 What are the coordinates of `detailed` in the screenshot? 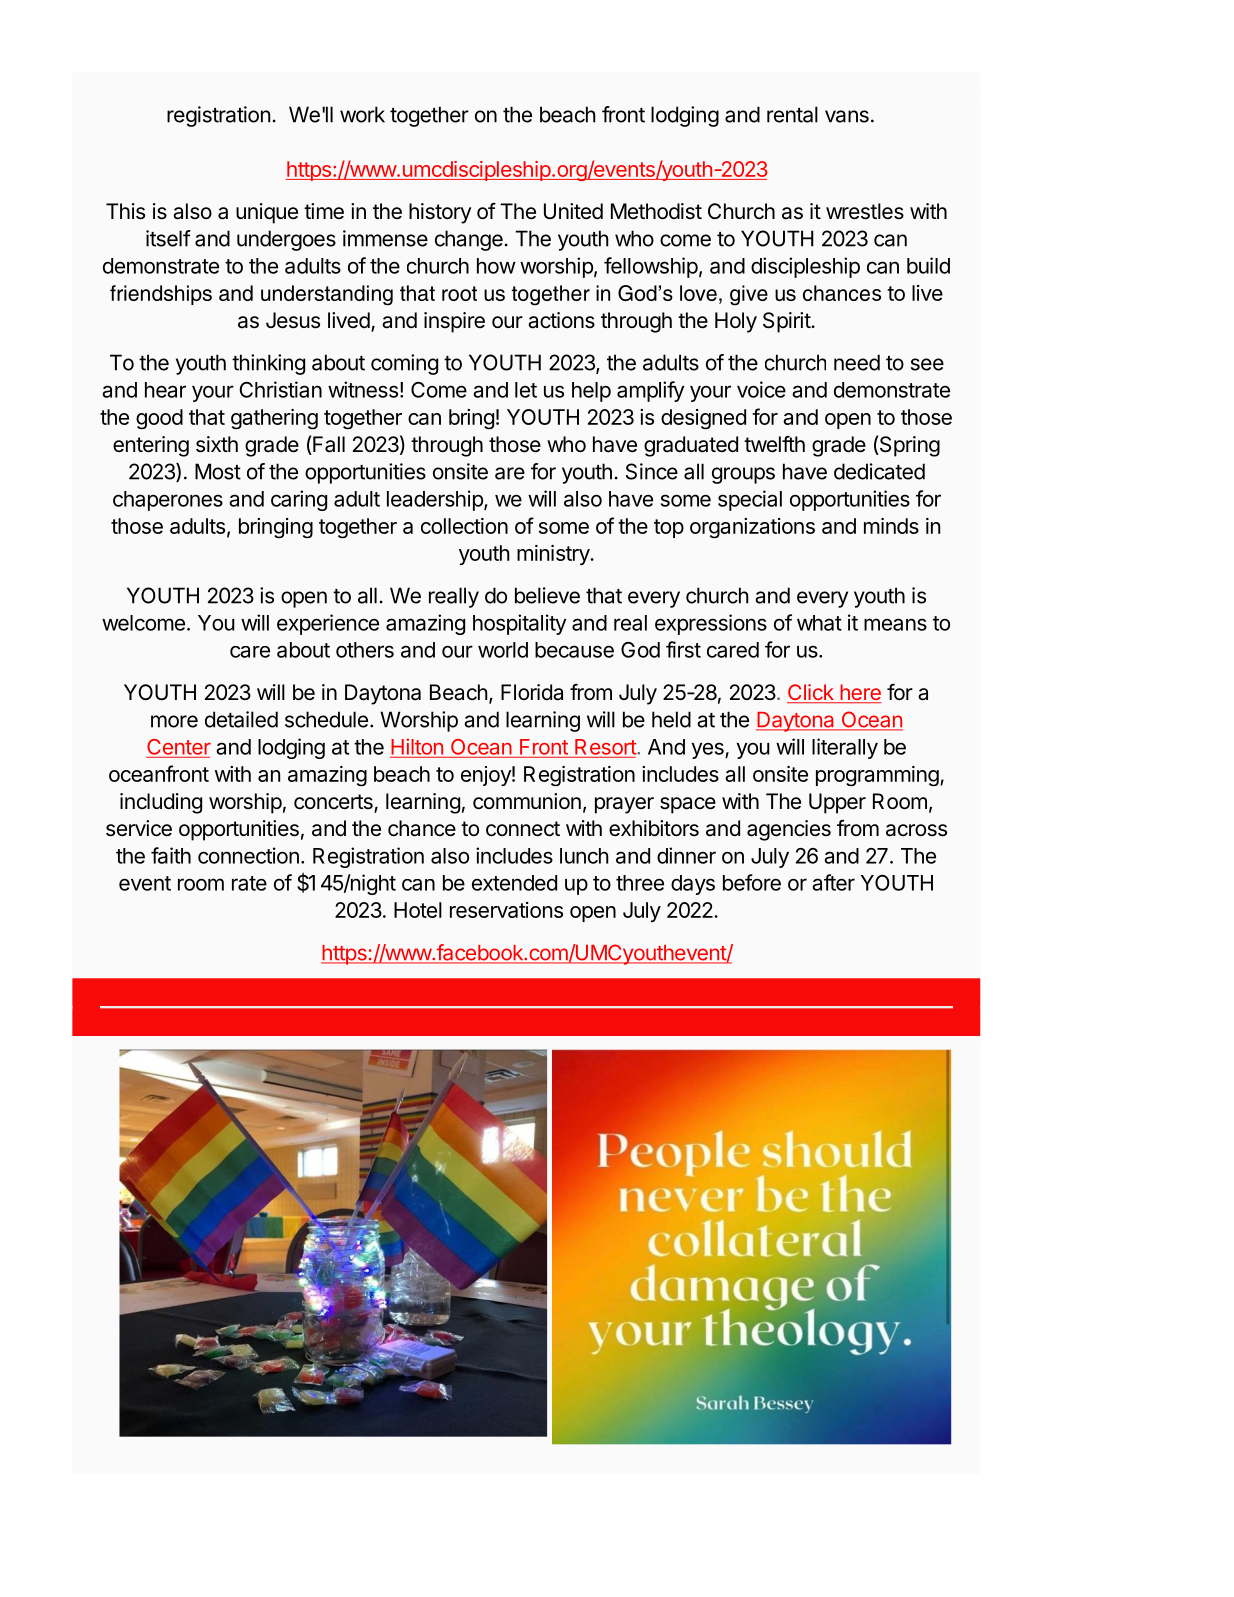 It's located at (241, 719).
